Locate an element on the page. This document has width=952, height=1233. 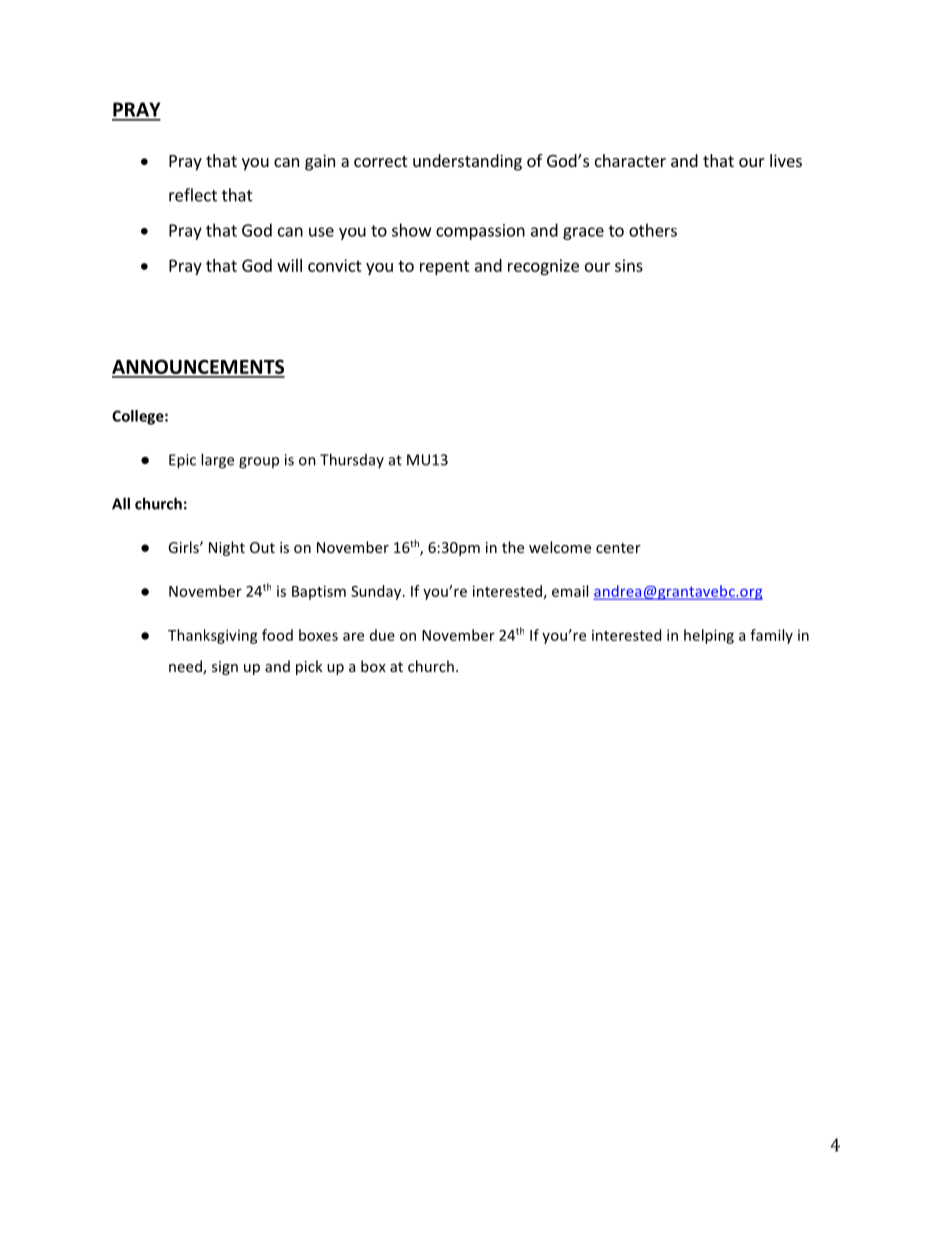
large is located at coordinates (217, 461).
